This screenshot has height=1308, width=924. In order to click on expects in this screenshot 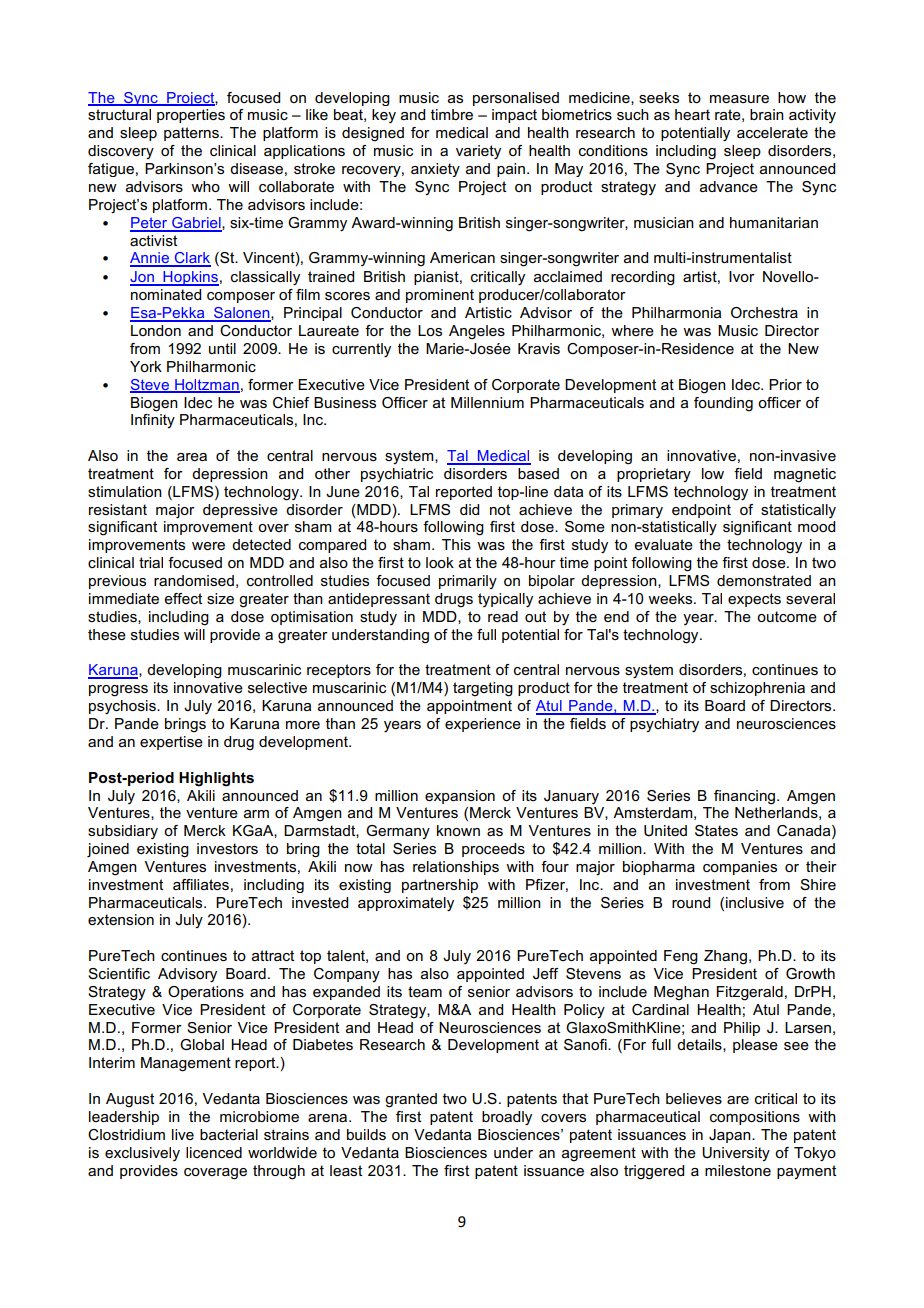, I will do `click(754, 600)`.
